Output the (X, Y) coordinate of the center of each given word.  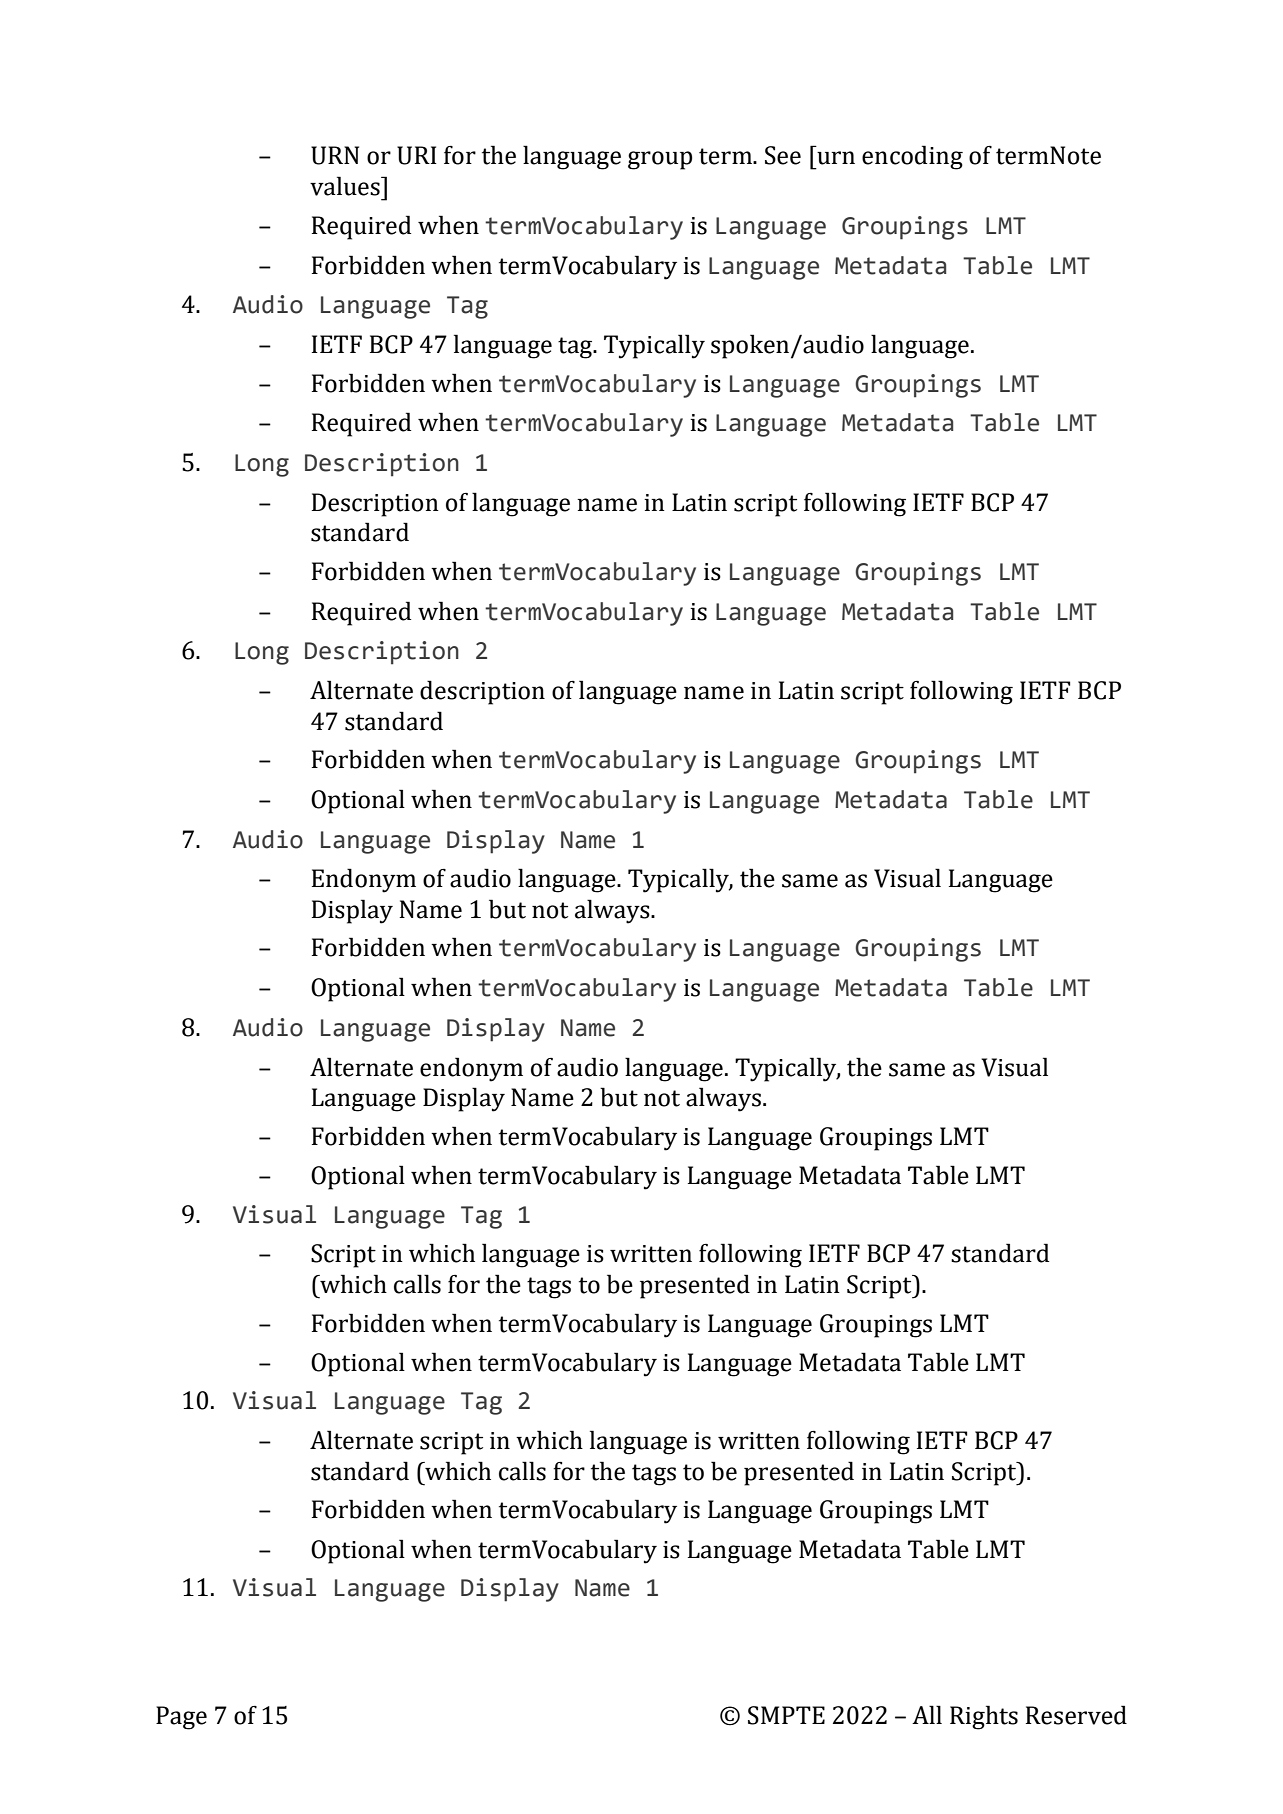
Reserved (1076, 1715)
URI (417, 155)
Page (181, 1718)
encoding (912, 157)
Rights (984, 1717)
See (783, 155)
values (346, 186)
